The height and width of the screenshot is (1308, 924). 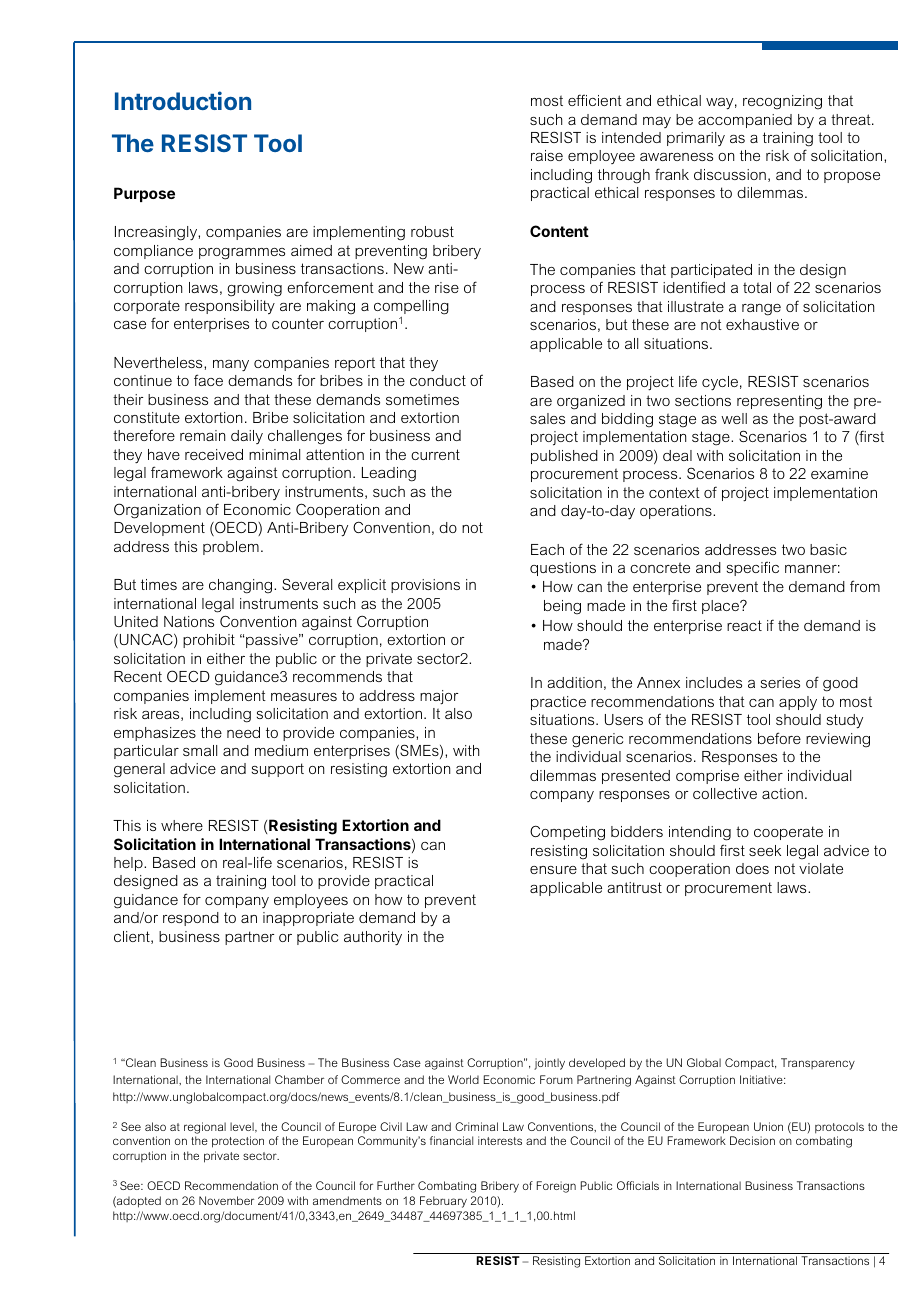 What do you see at coordinates (238, 1142) in the screenshot?
I see `protection` at bounding box center [238, 1142].
